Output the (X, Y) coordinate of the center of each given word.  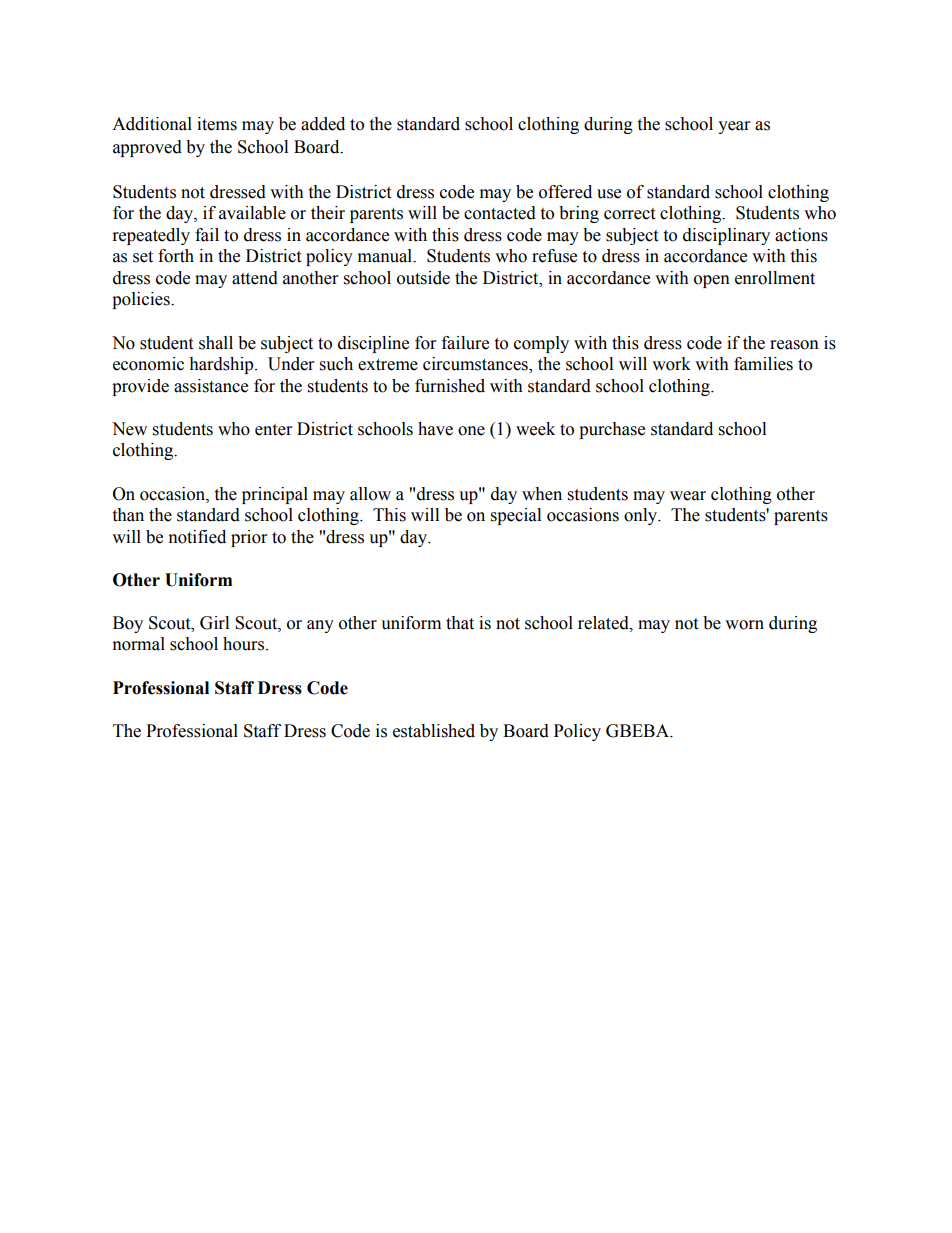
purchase (612, 430)
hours (245, 644)
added (323, 124)
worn (744, 625)
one (471, 431)
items (217, 124)
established (434, 731)
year (734, 127)
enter (273, 430)
